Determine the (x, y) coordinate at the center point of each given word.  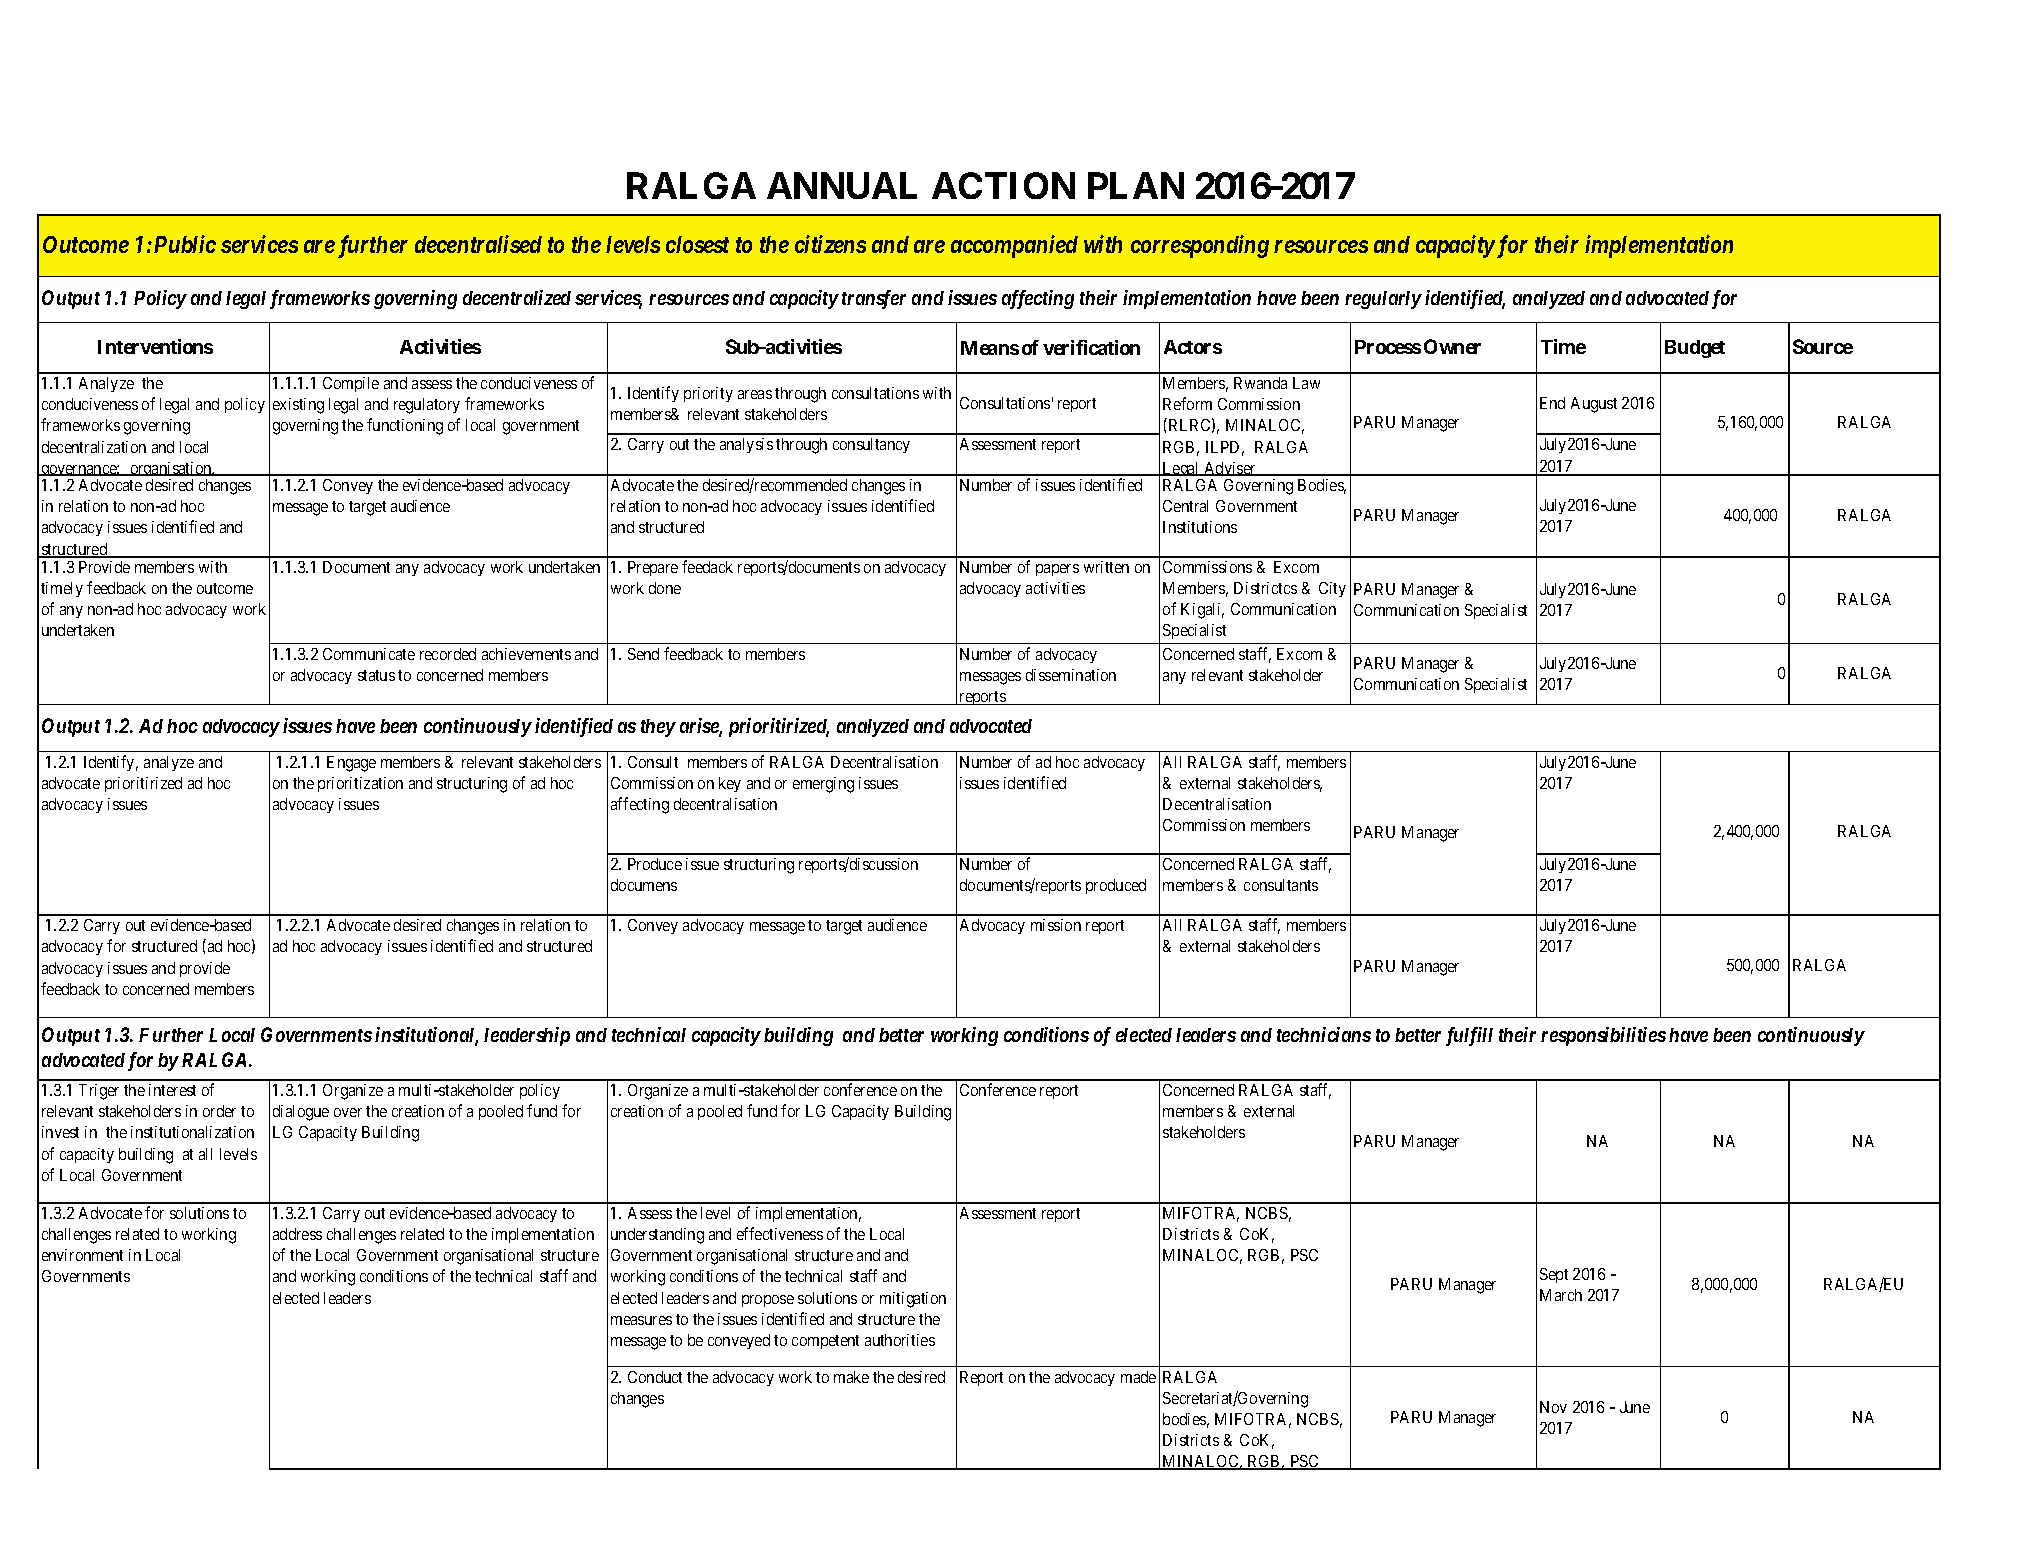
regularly (1383, 300)
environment (82, 1255)
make (851, 1377)
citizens (830, 244)
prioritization (360, 784)
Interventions (155, 346)
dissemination (1071, 675)
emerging (823, 785)
